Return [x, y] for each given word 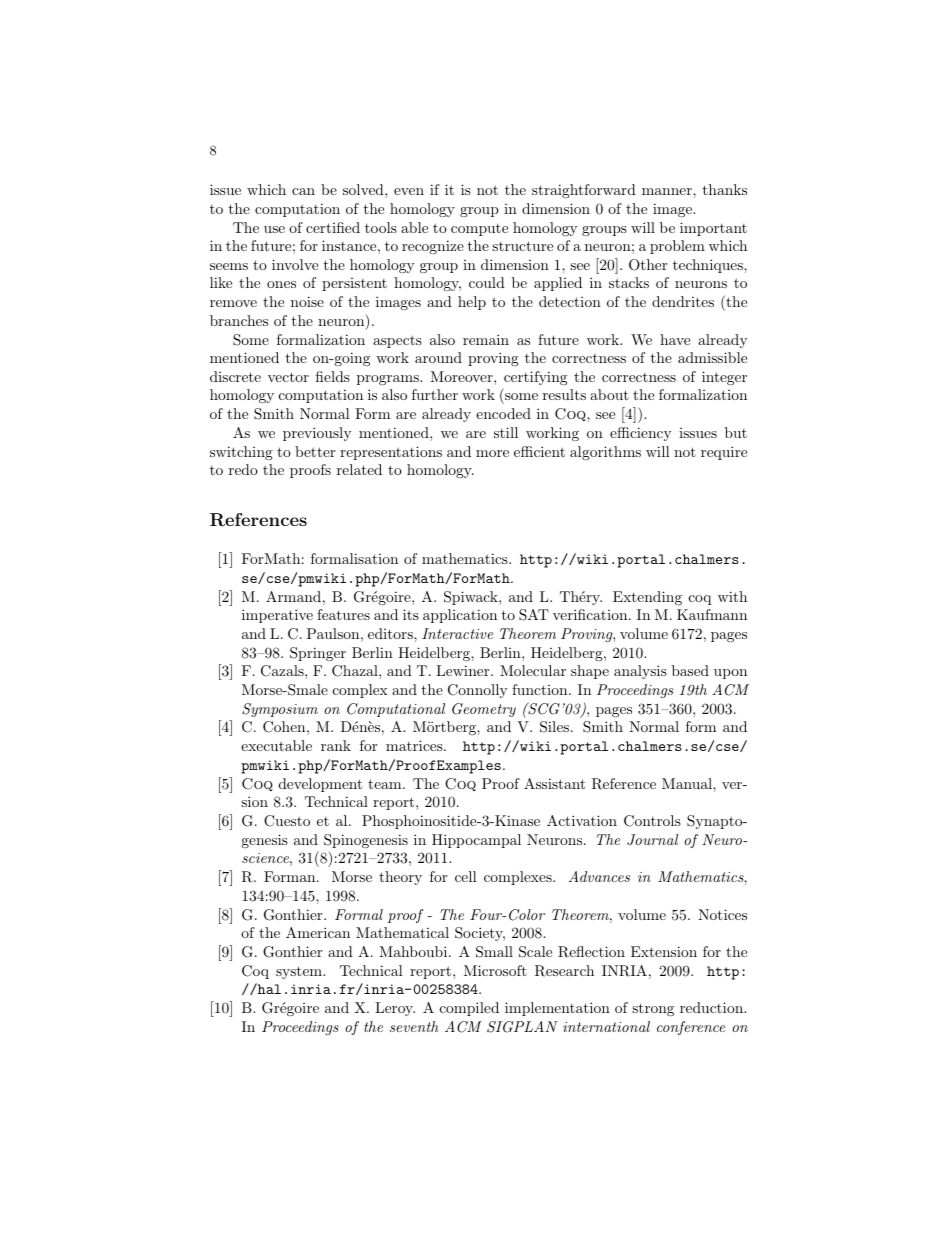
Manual [688, 783]
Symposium [280, 710]
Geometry [484, 710]
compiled [469, 1009]
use [274, 229]
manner [668, 191]
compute [479, 230]
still [506, 432]
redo [243, 469]
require [724, 453]
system [300, 972]
